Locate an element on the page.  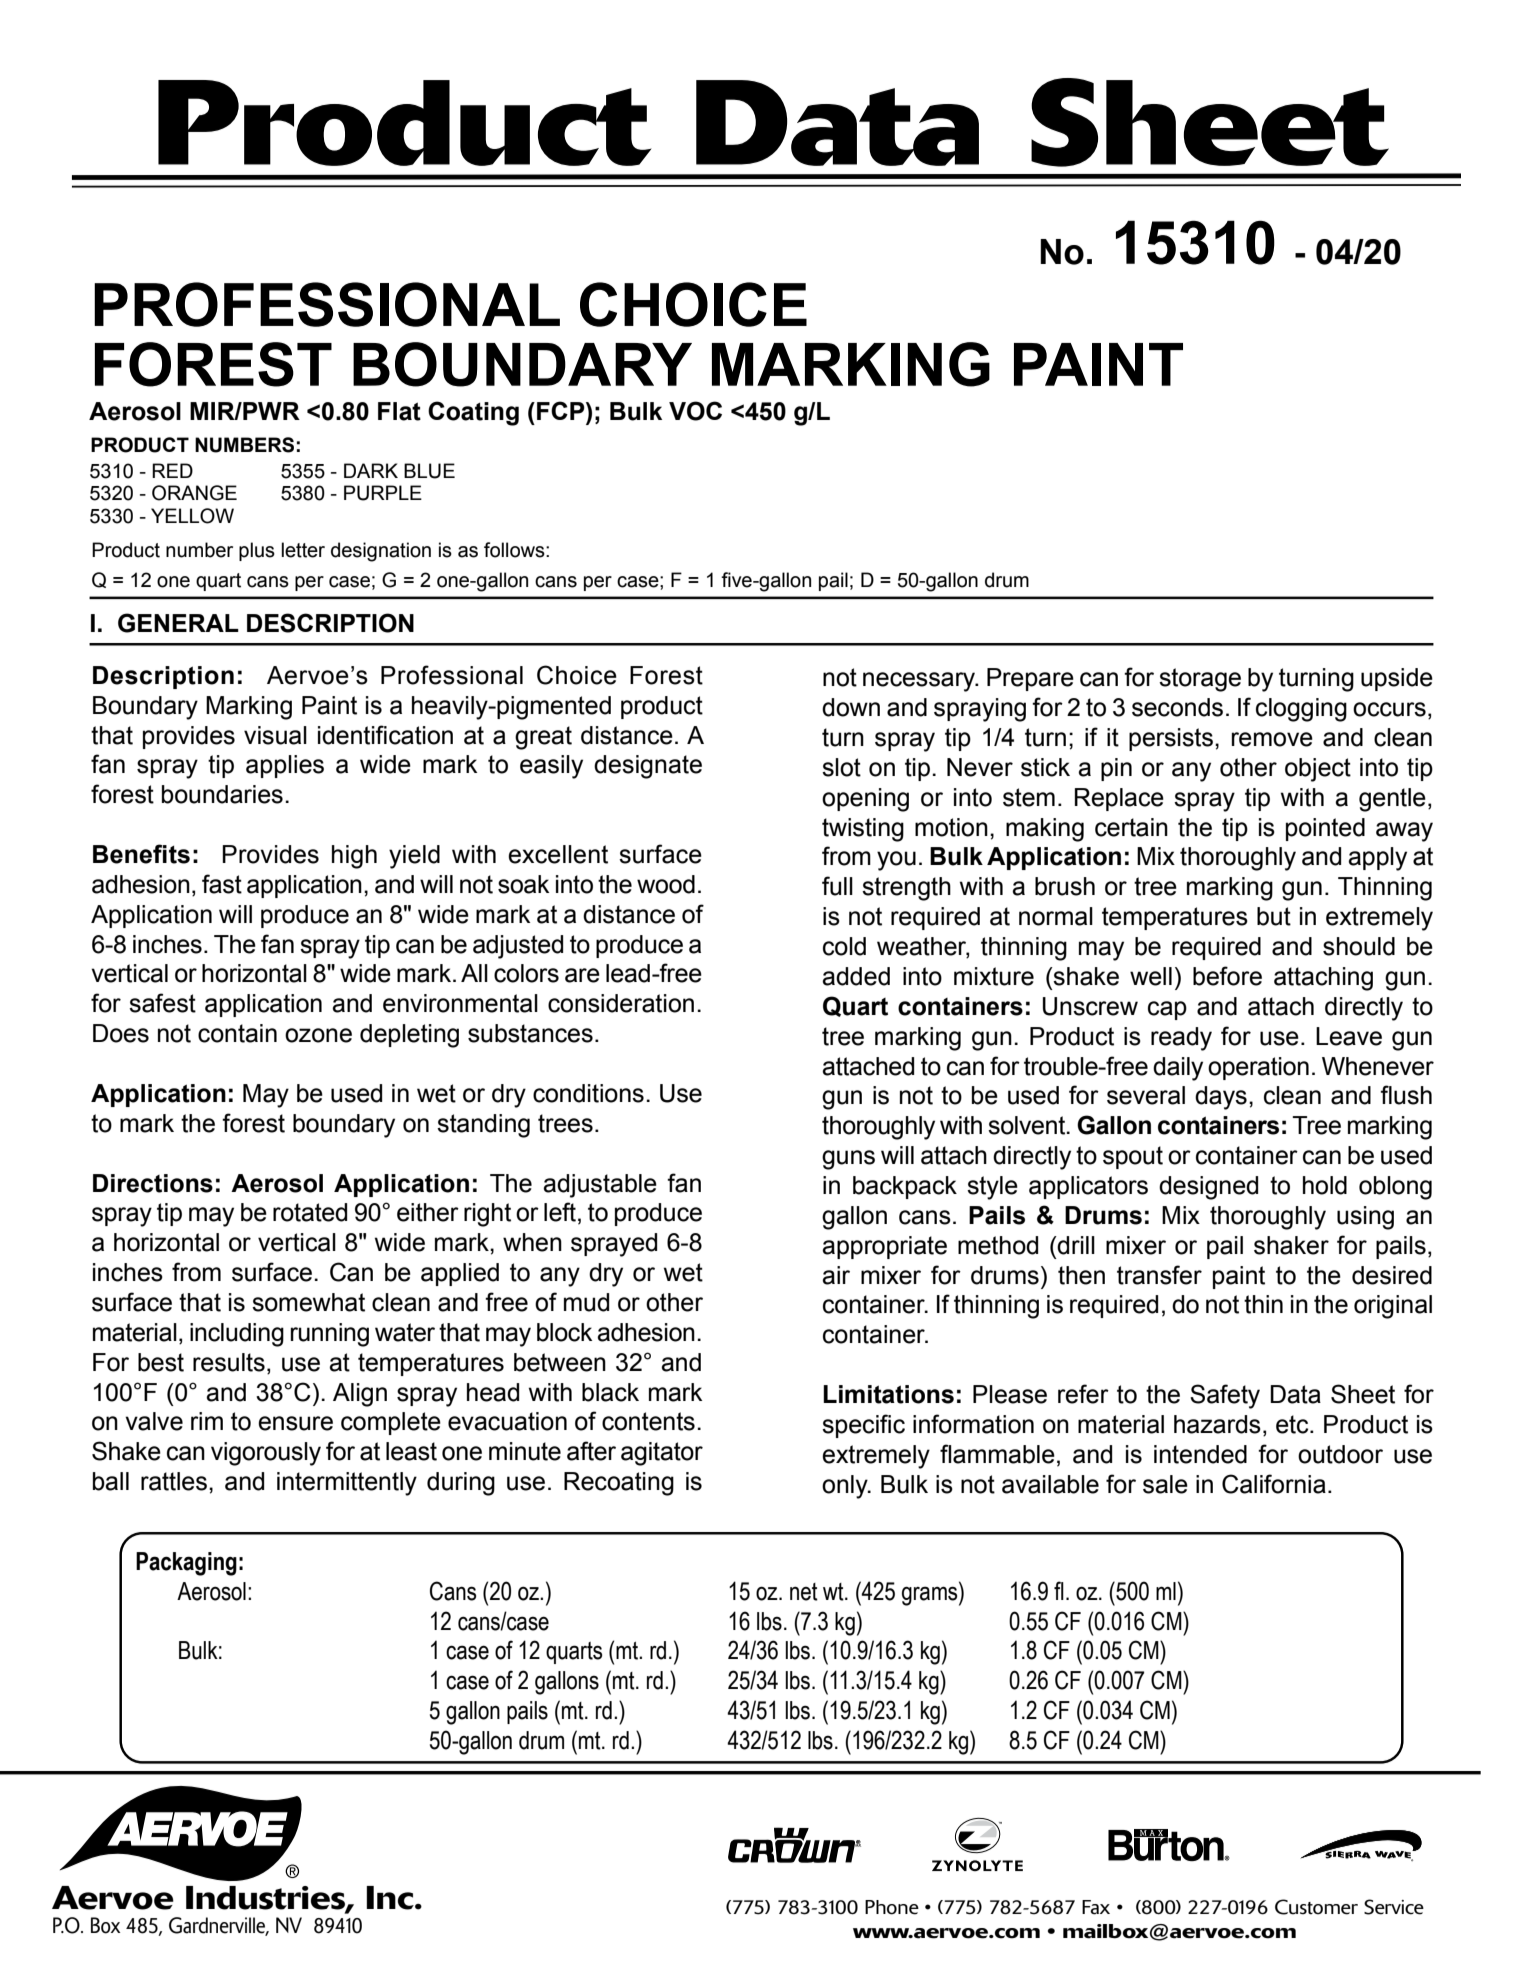
rotated is located at coordinates (310, 1212).
